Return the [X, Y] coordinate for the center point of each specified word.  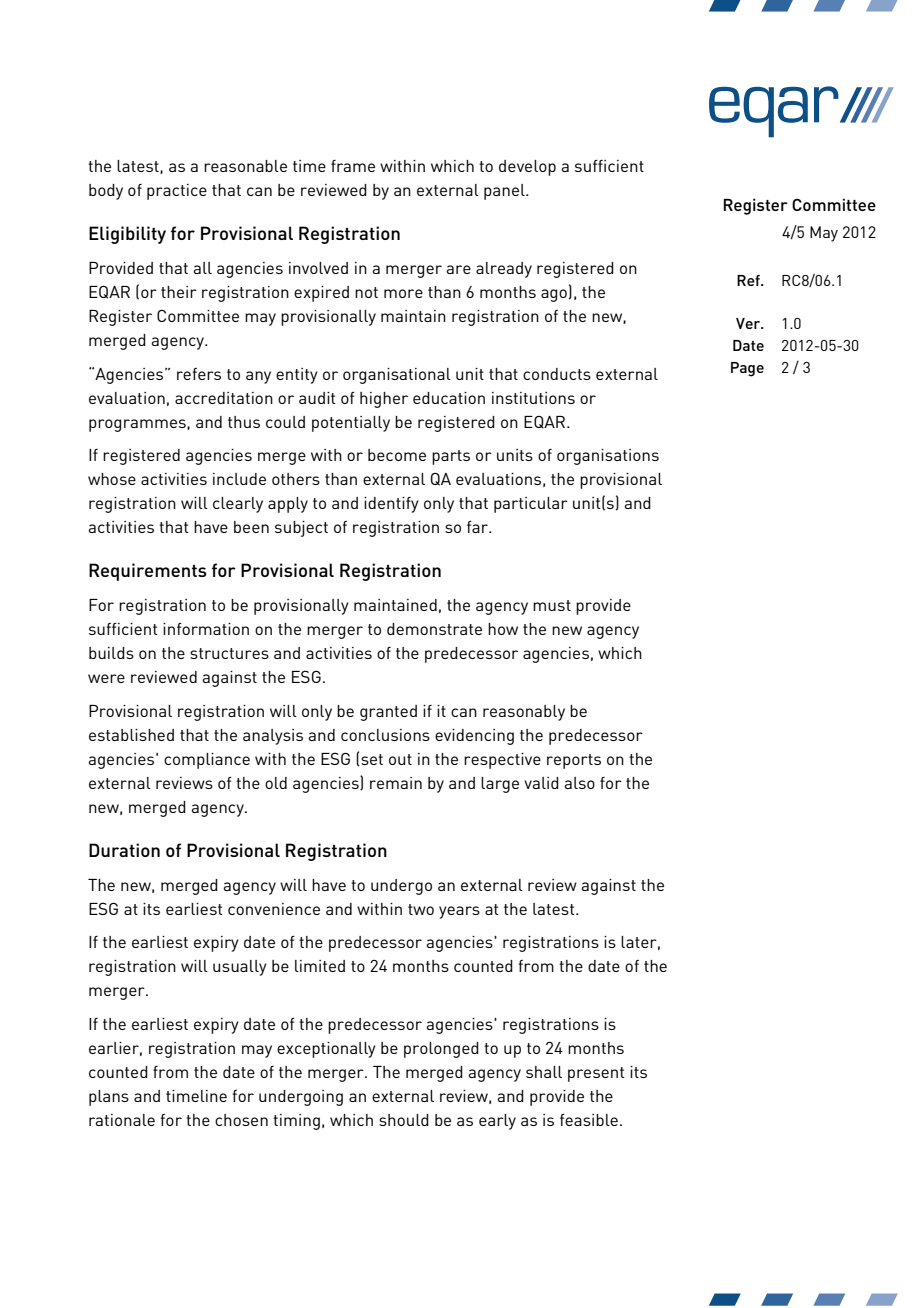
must [552, 605]
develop [527, 168]
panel [505, 192]
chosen [241, 1120]
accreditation [224, 398]
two [421, 909]
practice [177, 192]
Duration [124, 850]
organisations [608, 457]
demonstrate [434, 629]
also [579, 783]
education [449, 398]
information [206, 629]
